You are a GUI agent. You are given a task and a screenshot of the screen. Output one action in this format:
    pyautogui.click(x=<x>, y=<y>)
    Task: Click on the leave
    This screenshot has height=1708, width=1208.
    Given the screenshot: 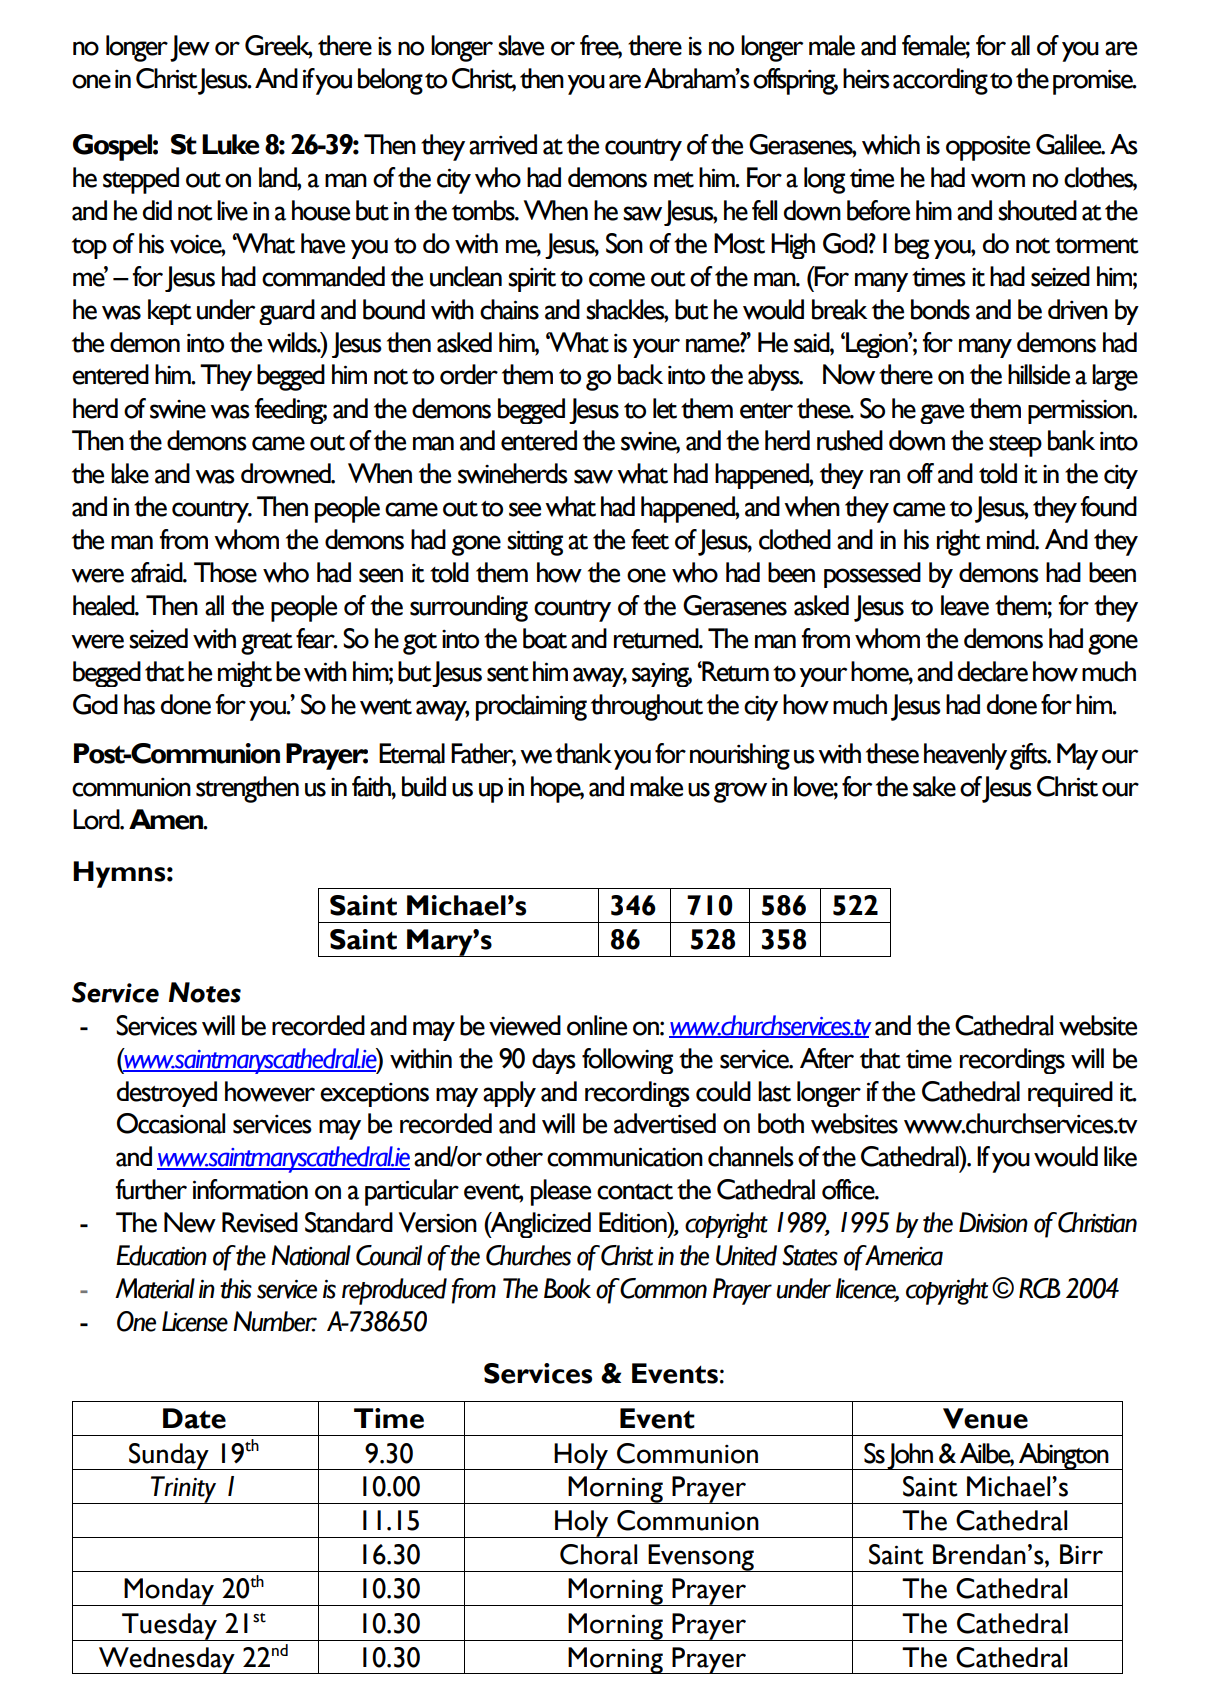 What is the action you would take?
    pyautogui.click(x=965, y=605)
